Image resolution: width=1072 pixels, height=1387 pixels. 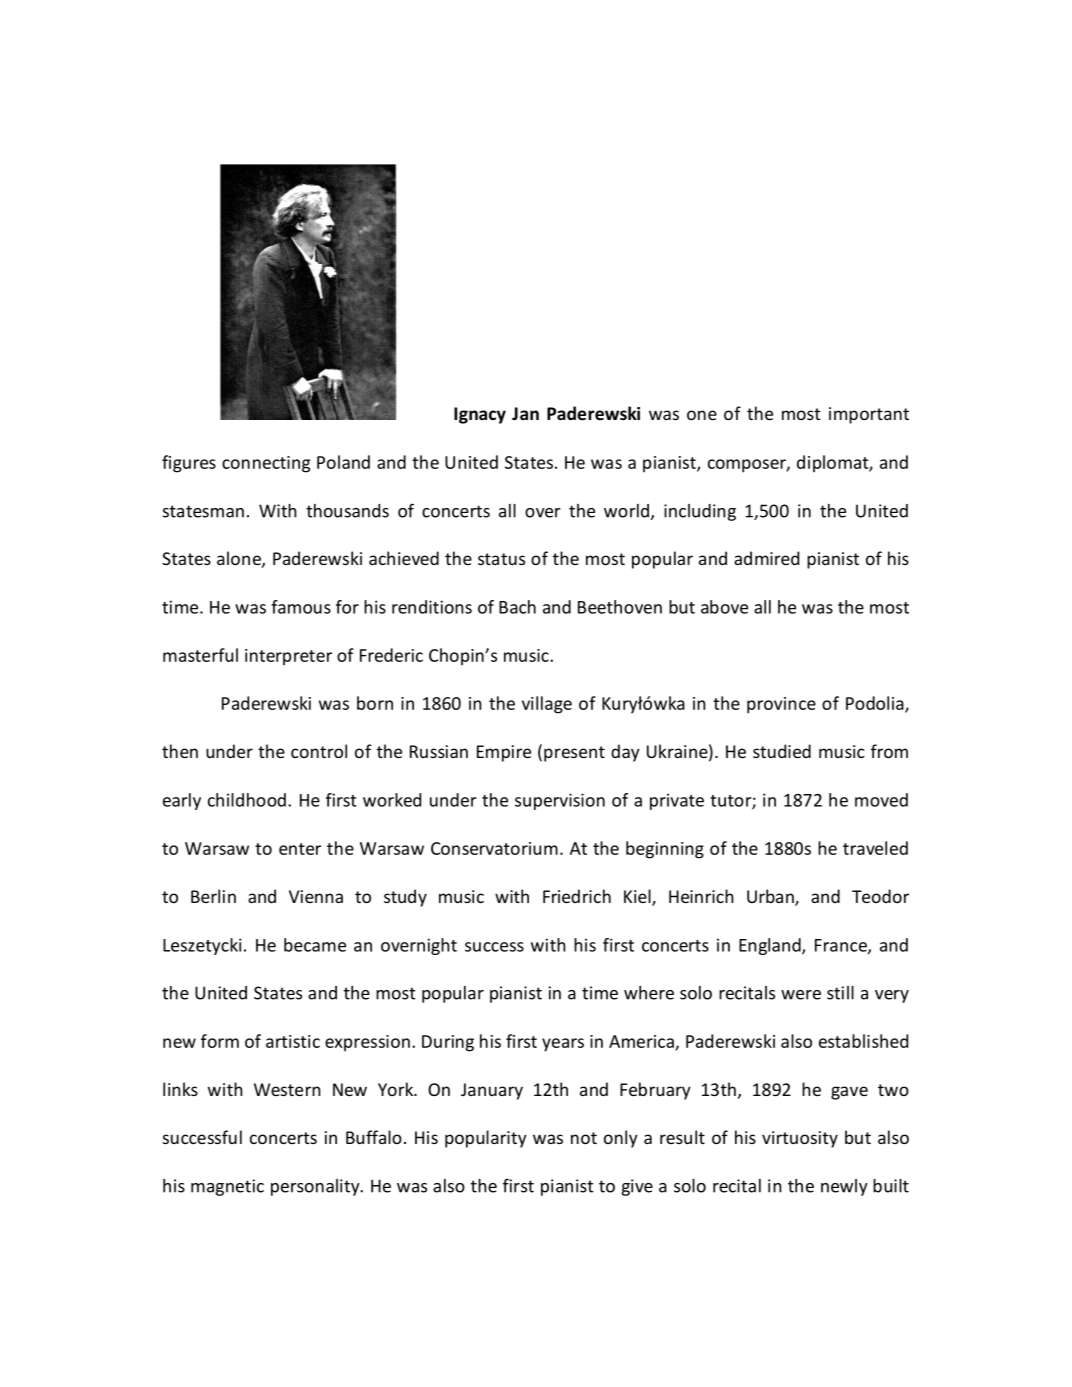 I want to click on world, so click(x=626, y=511).
